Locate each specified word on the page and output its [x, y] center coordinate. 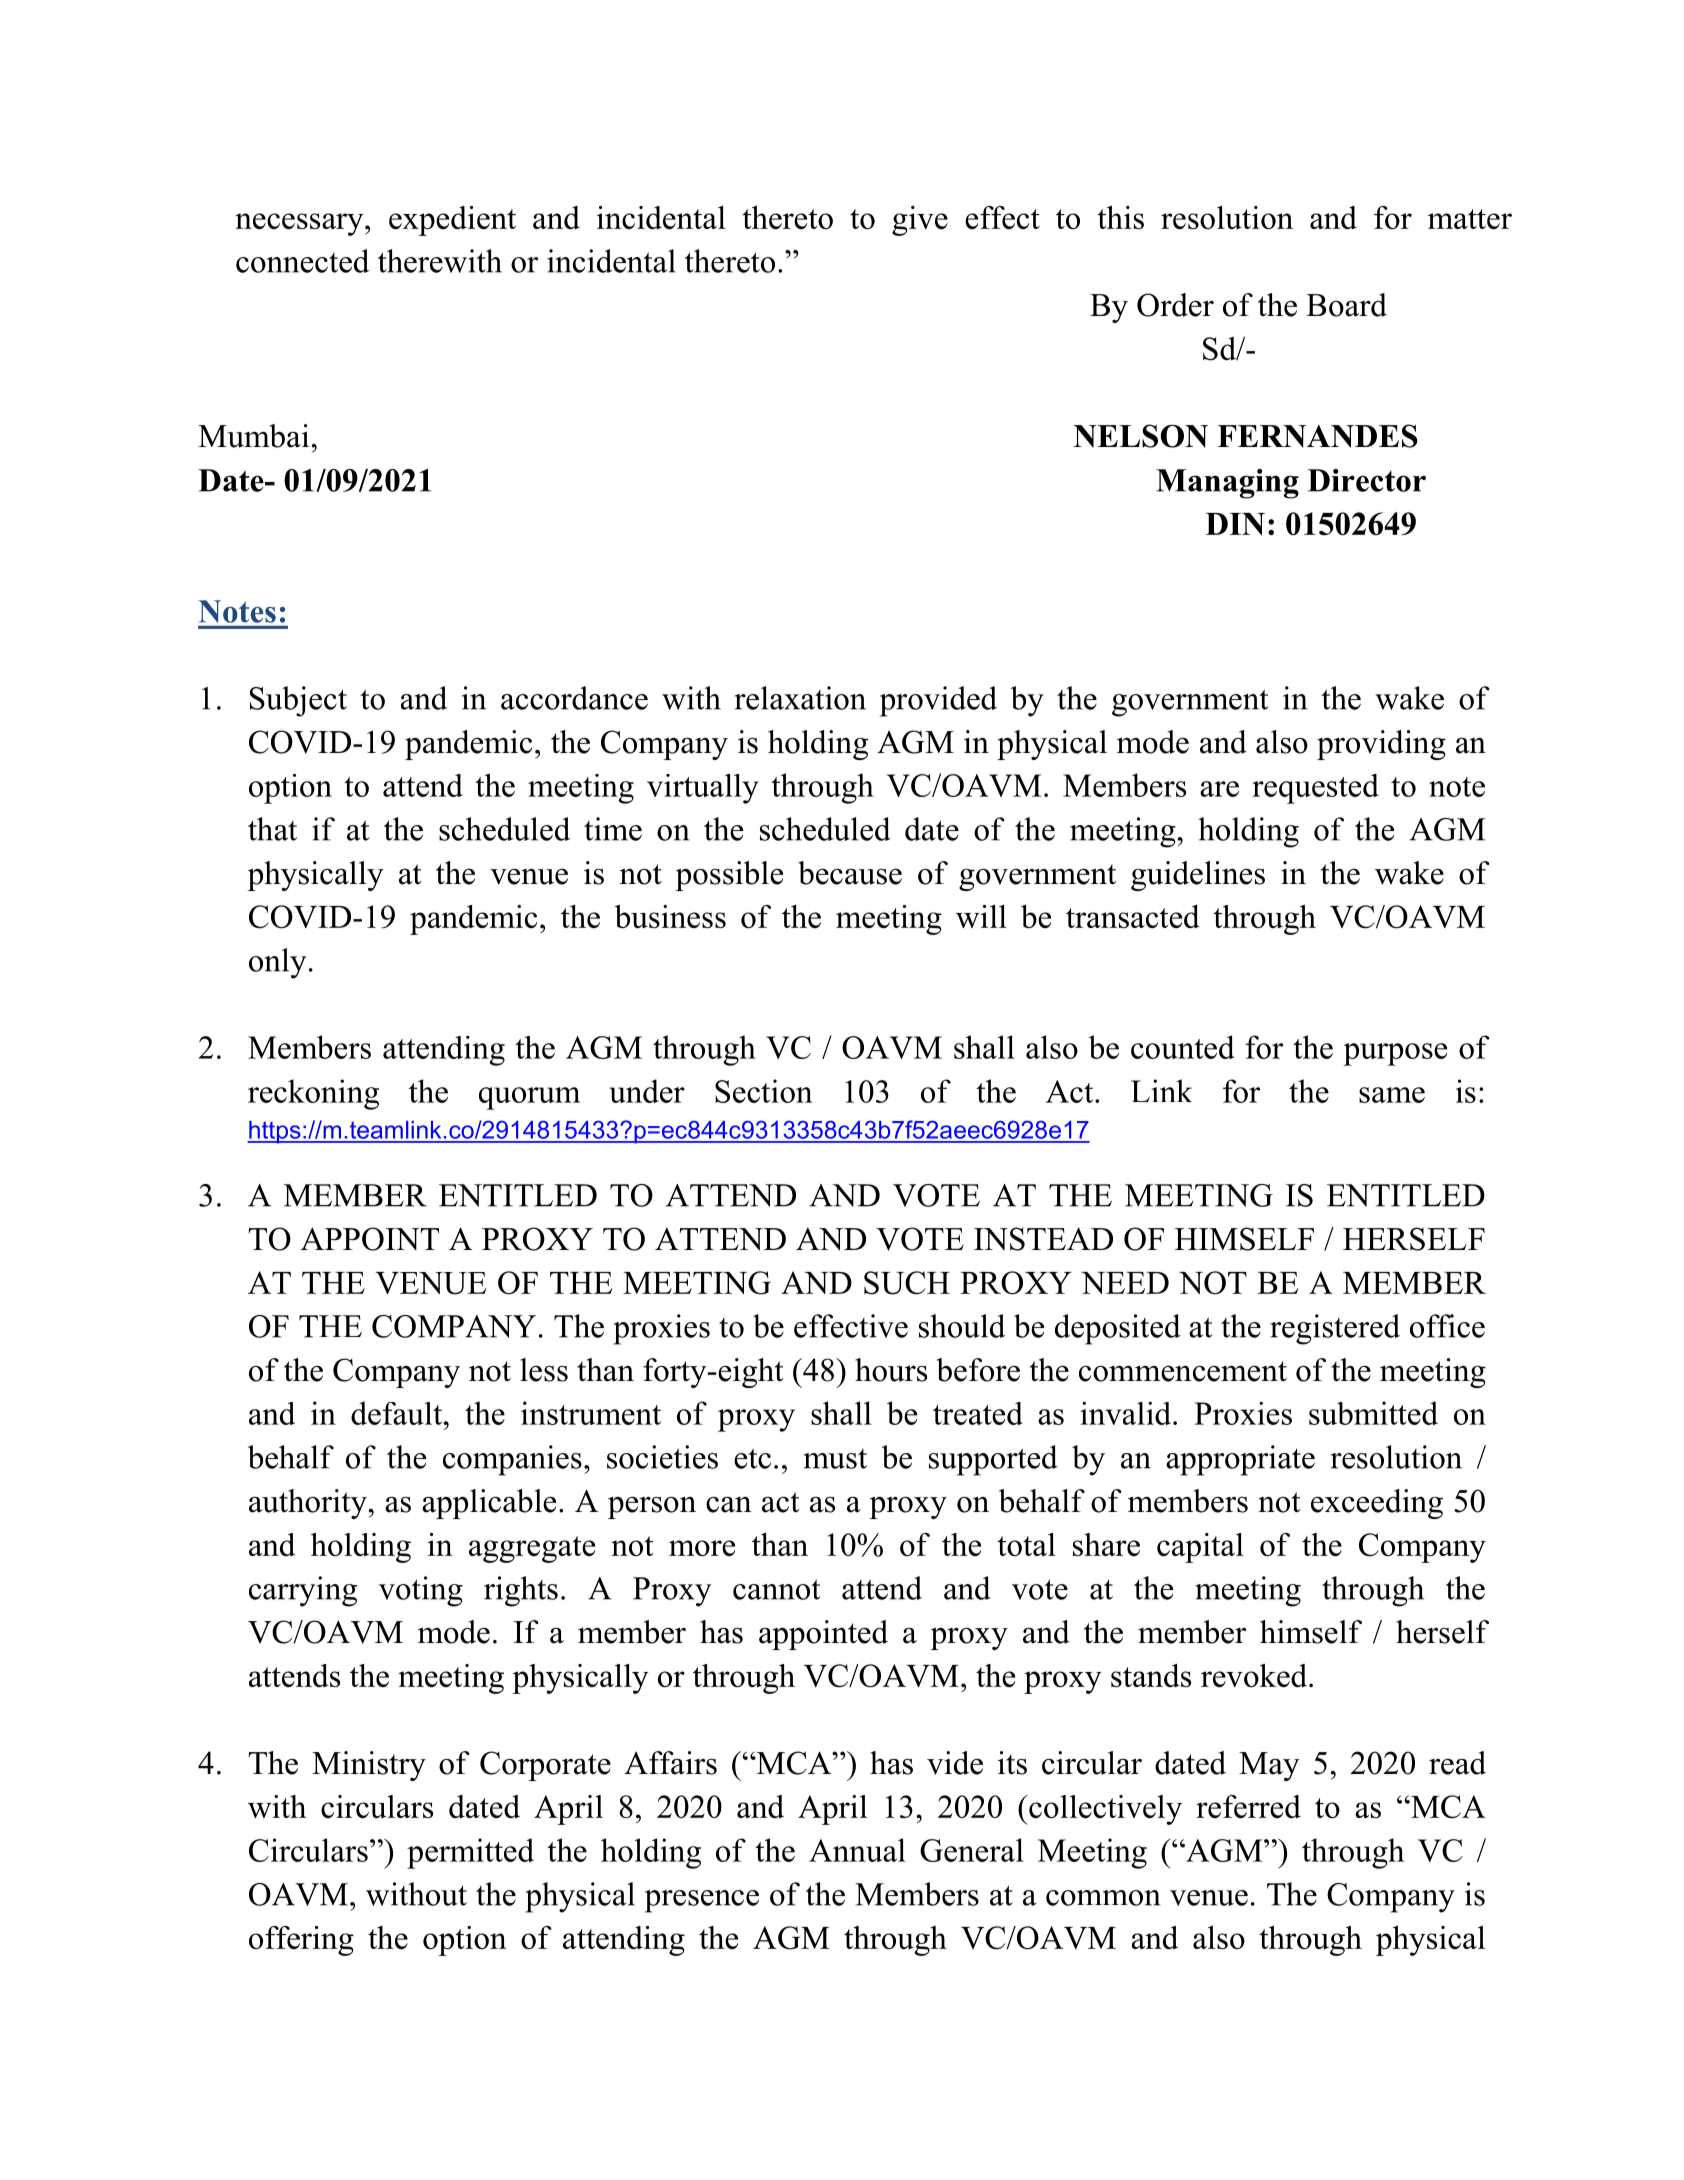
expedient [452, 221]
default [398, 1413]
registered [1335, 1329]
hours [891, 1370]
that [272, 829]
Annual [857, 1850]
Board [1346, 305]
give [920, 221]
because [850, 873]
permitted [470, 1853]
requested [1315, 789]
